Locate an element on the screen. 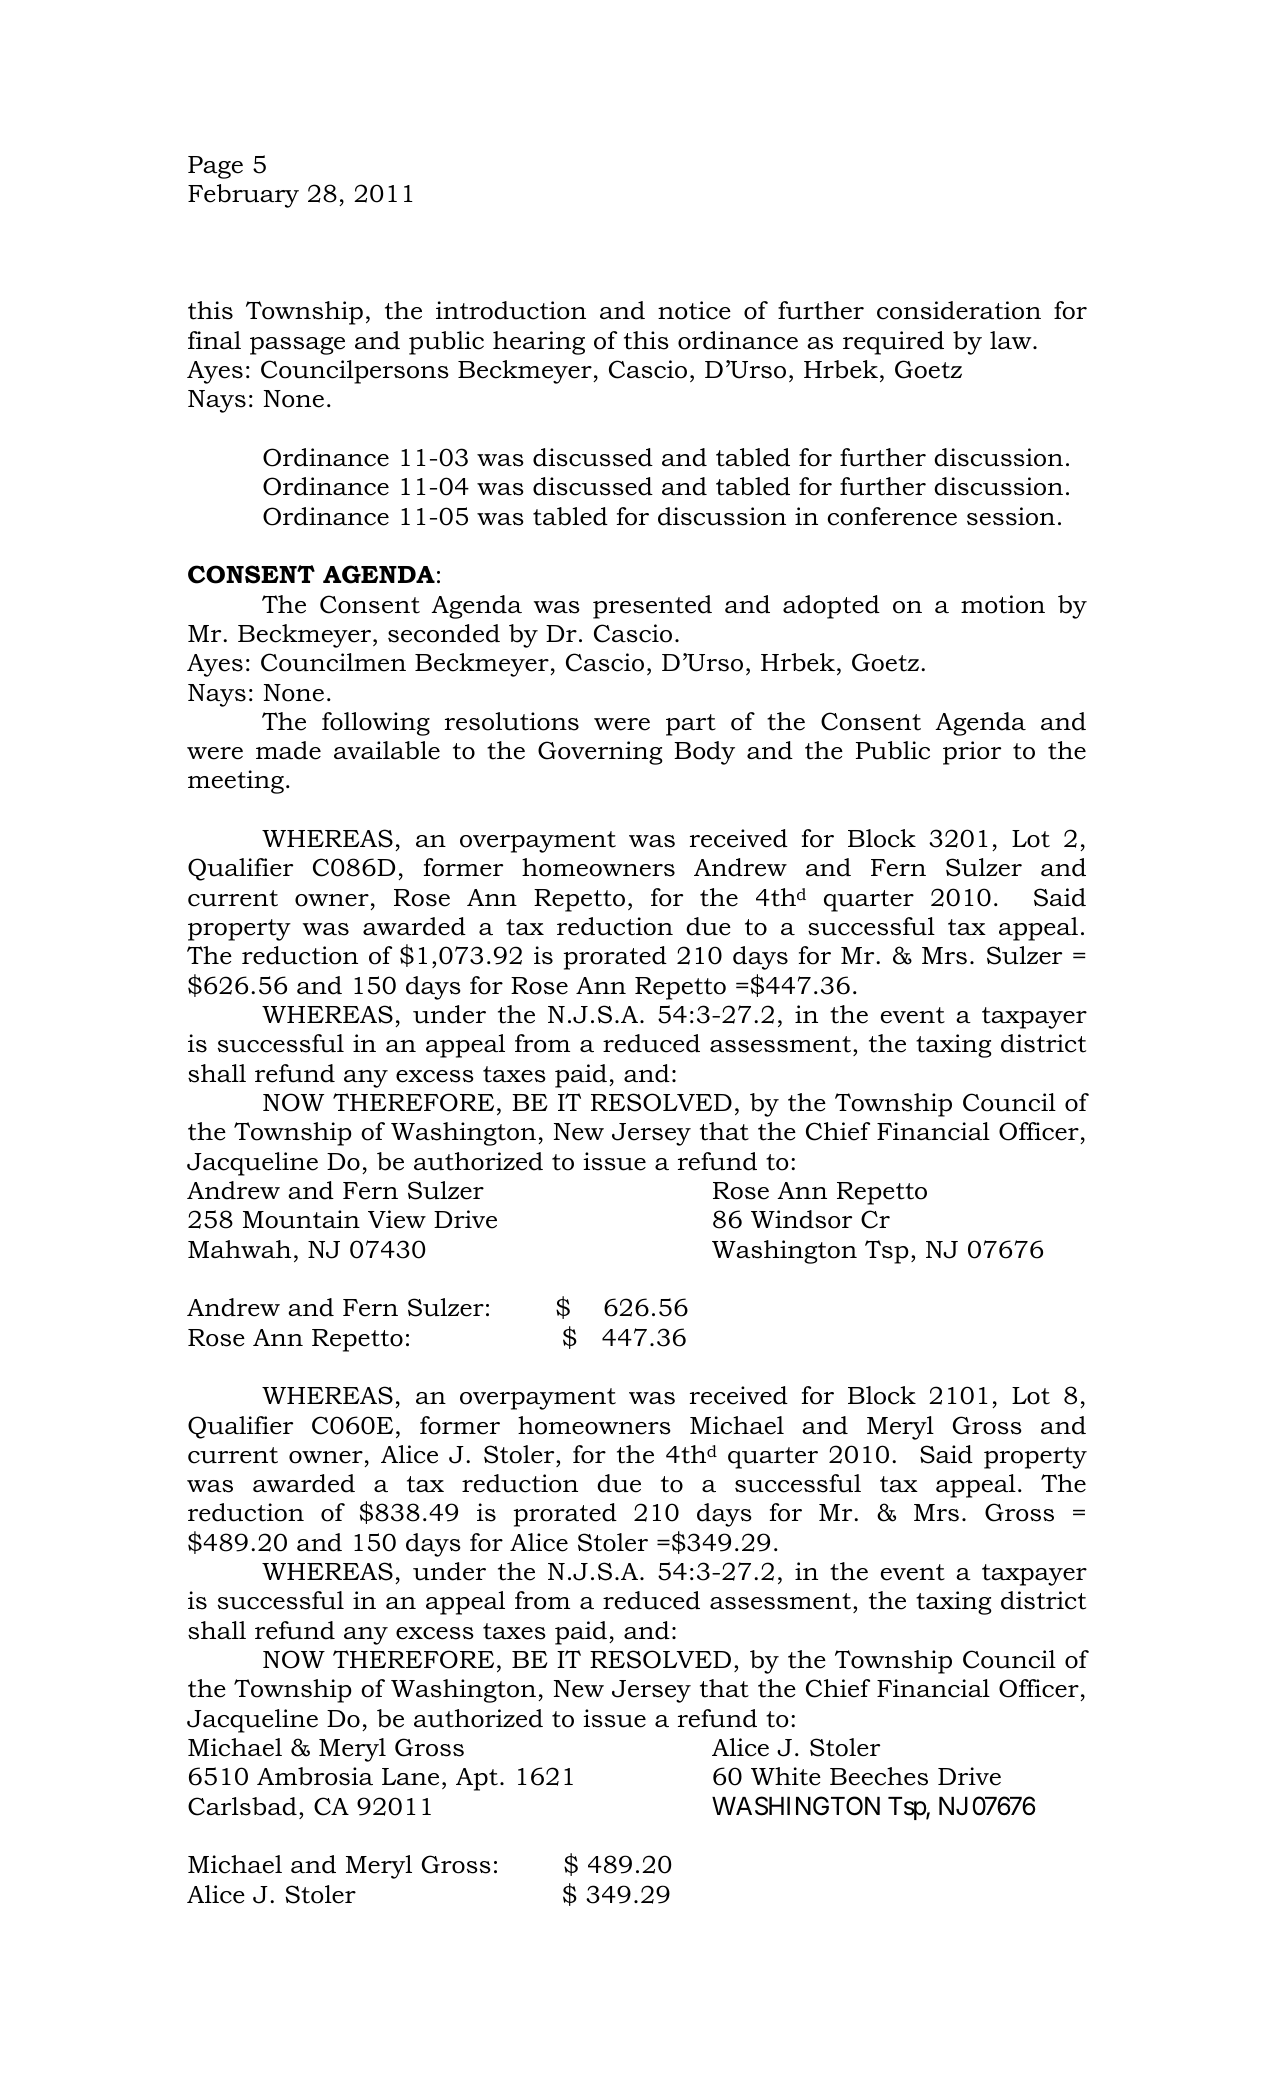  prior is located at coordinates (972, 753).
